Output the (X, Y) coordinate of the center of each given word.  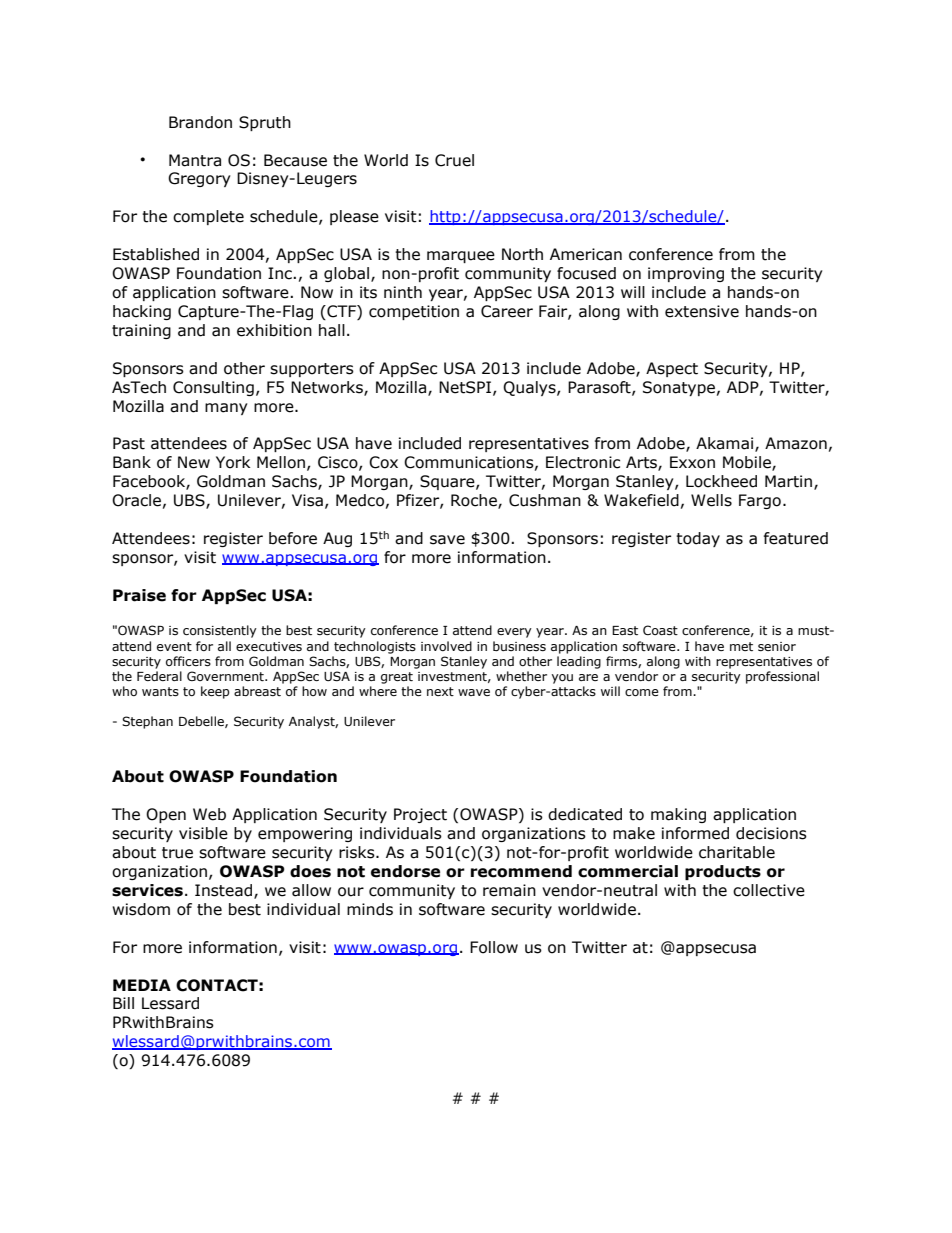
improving (686, 274)
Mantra (195, 160)
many (226, 409)
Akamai (726, 444)
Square (448, 482)
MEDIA (142, 985)
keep (215, 692)
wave (474, 692)
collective (769, 890)
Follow (494, 947)
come (642, 692)
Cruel (454, 160)
